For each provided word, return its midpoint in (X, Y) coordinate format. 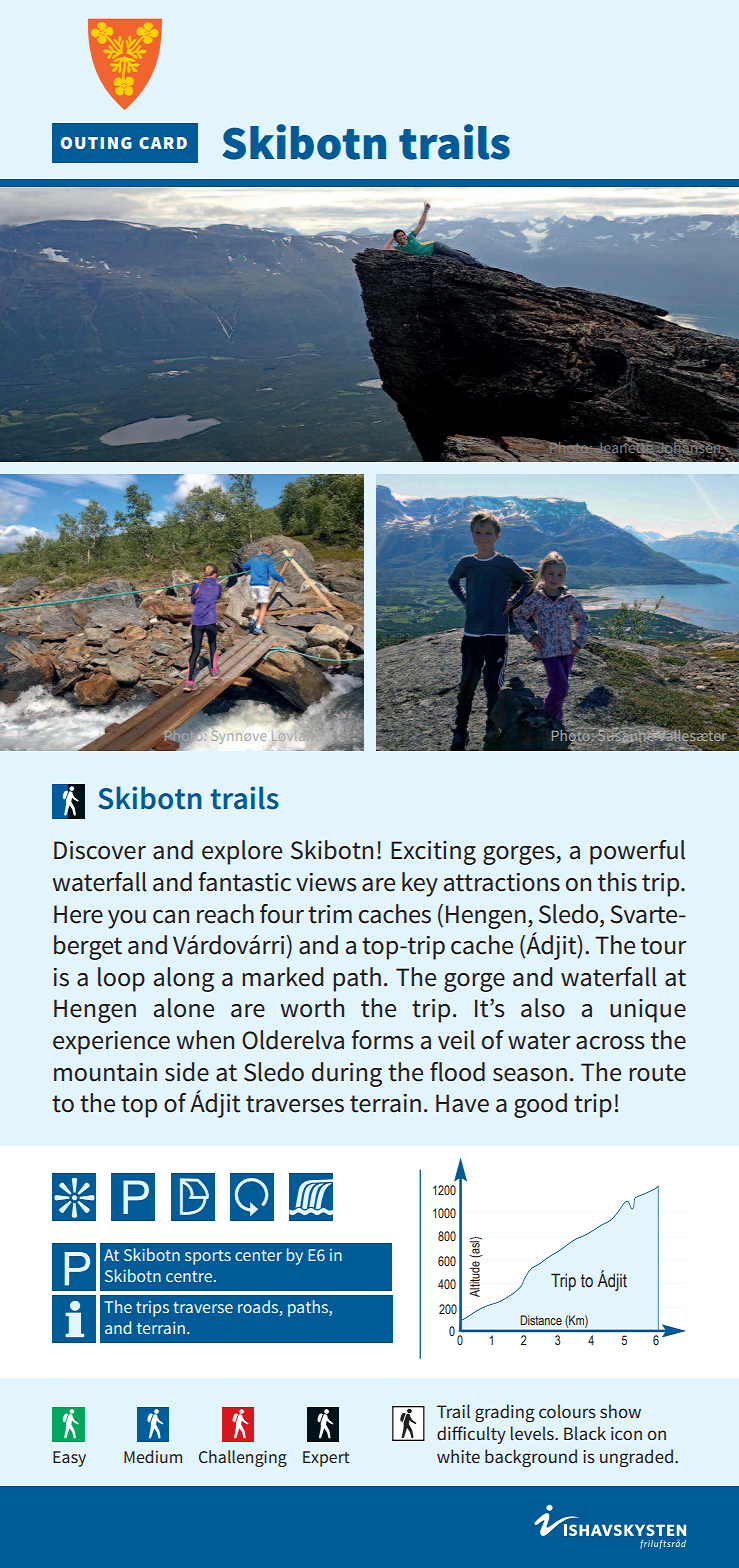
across (610, 1043)
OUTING (96, 143)
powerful (637, 852)
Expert (326, 1459)
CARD (163, 143)
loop (121, 979)
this (617, 882)
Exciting (433, 853)
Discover (100, 850)
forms (382, 1040)
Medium (153, 1456)
